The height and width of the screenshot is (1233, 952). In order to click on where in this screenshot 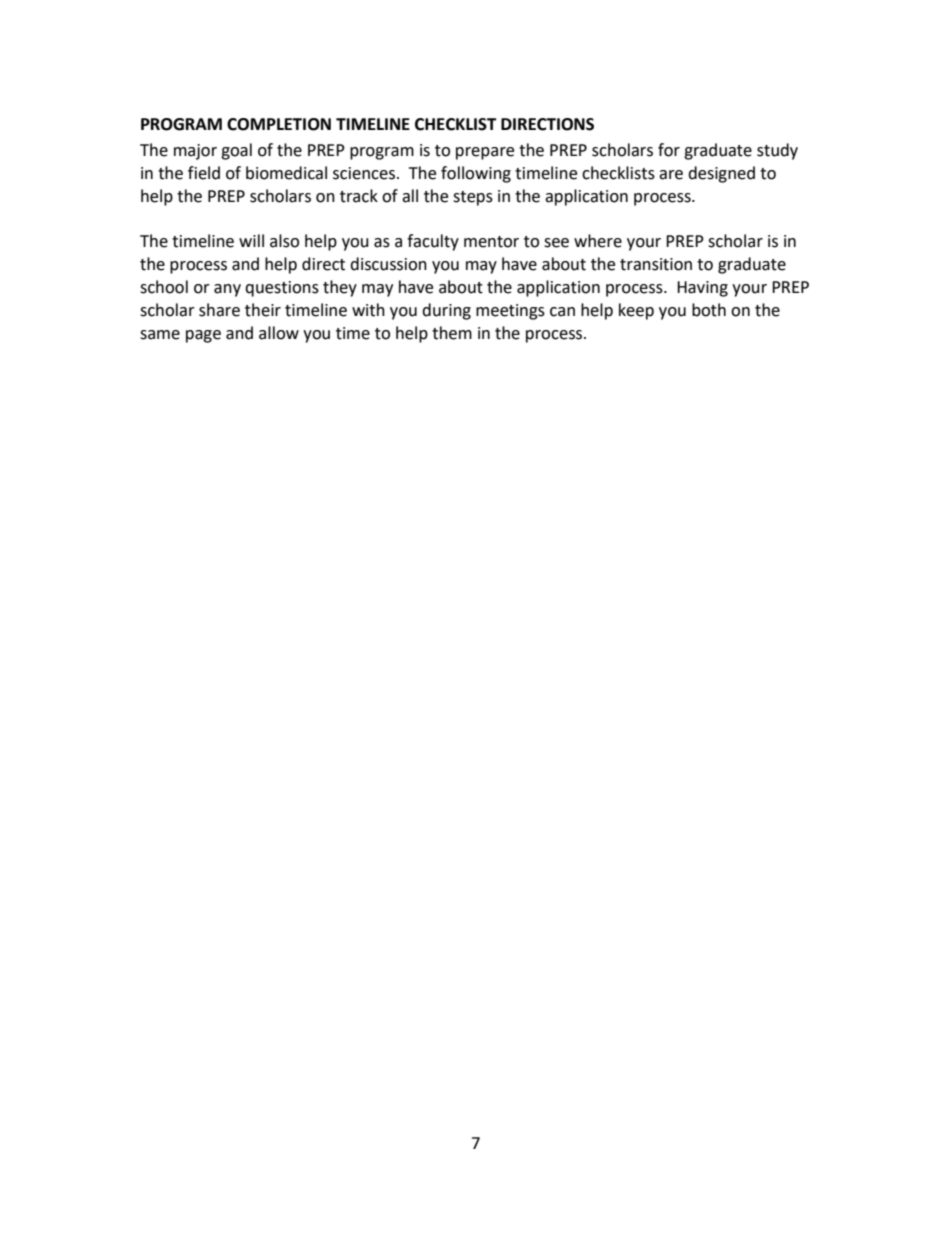, I will do `click(598, 241)`.
